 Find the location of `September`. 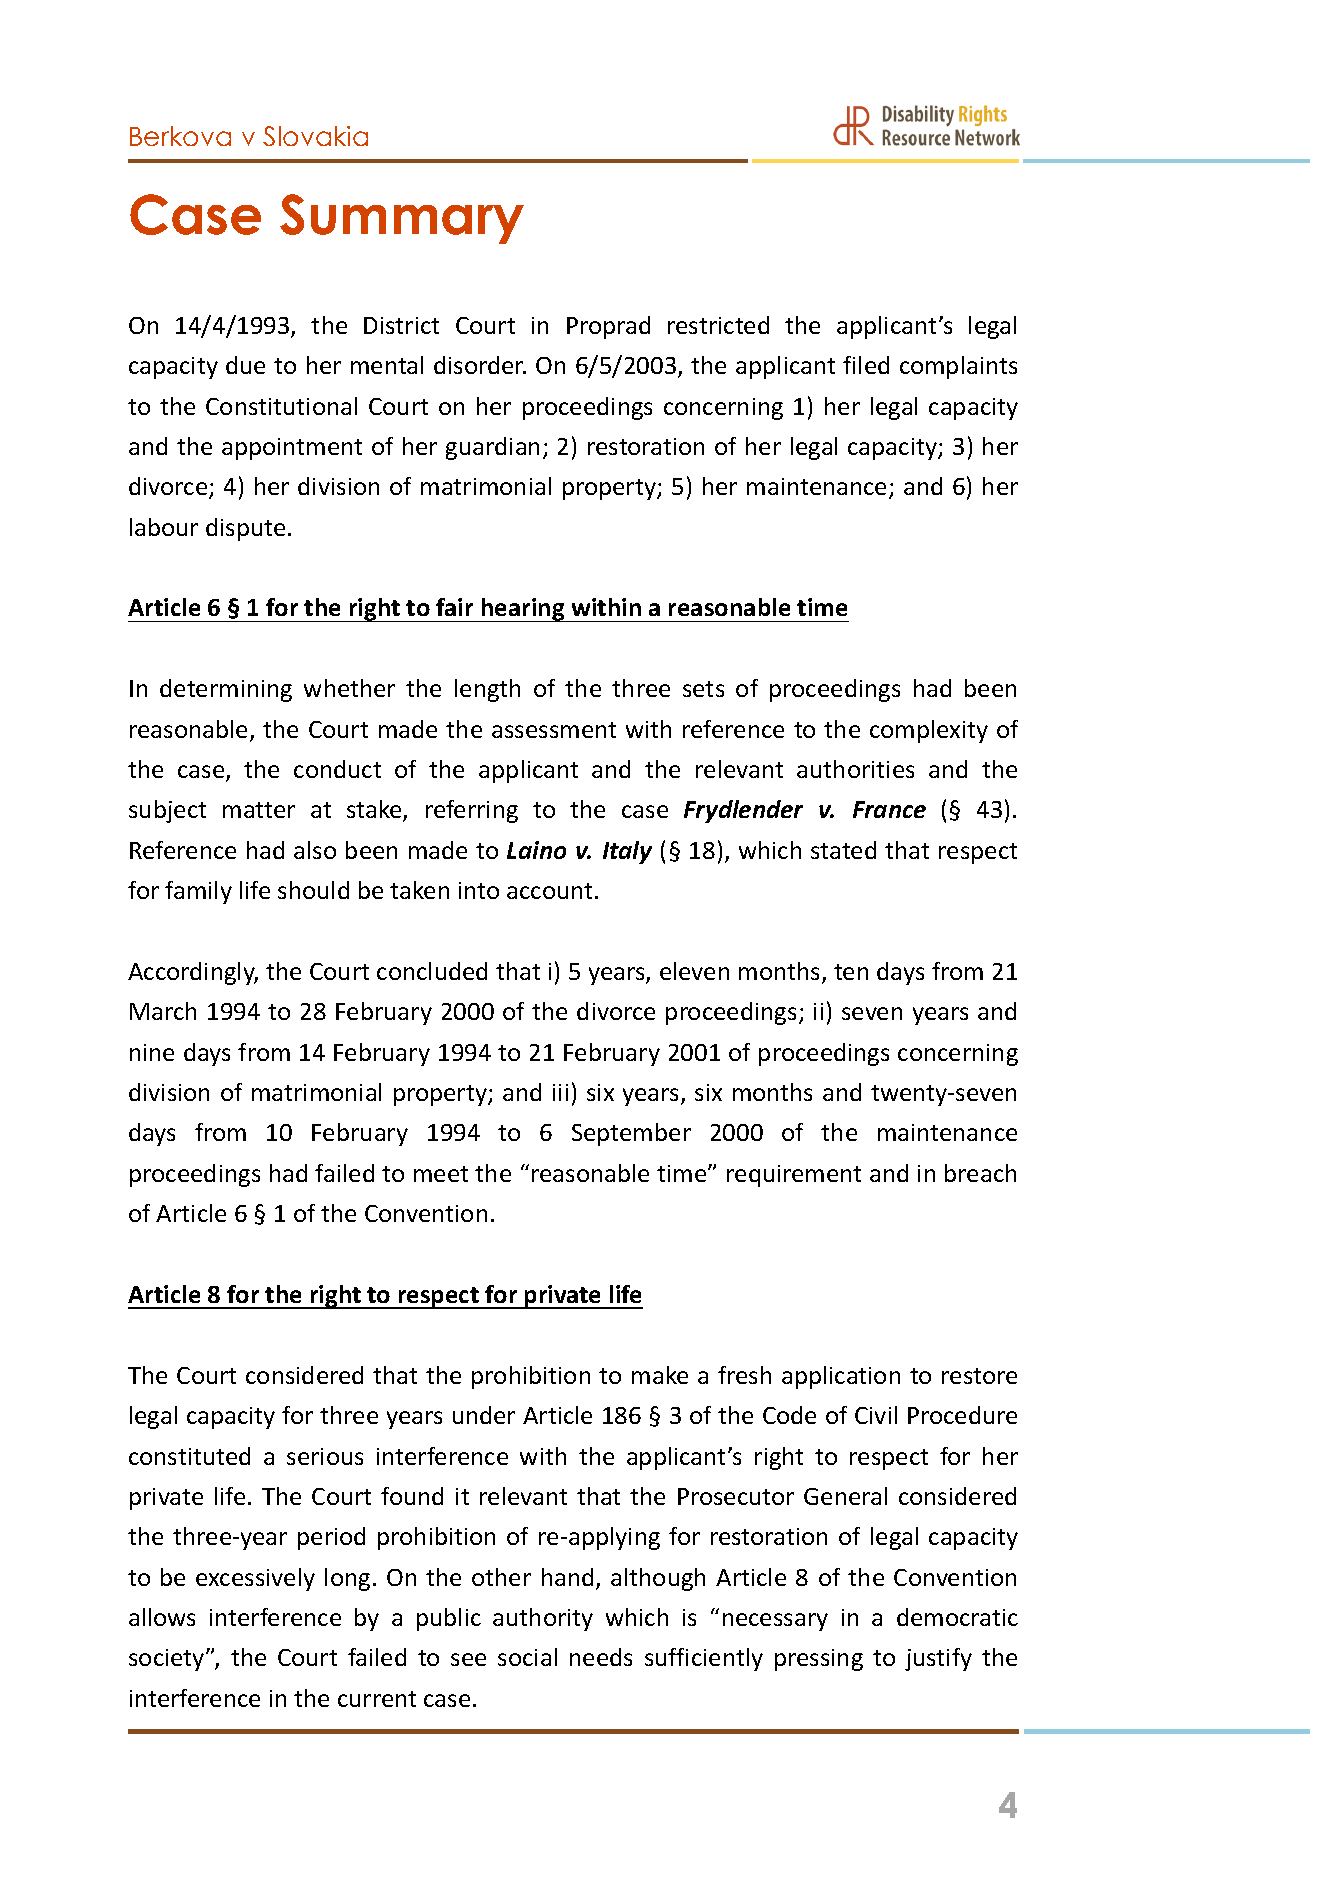

September is located at coordinates (631, 1134).
